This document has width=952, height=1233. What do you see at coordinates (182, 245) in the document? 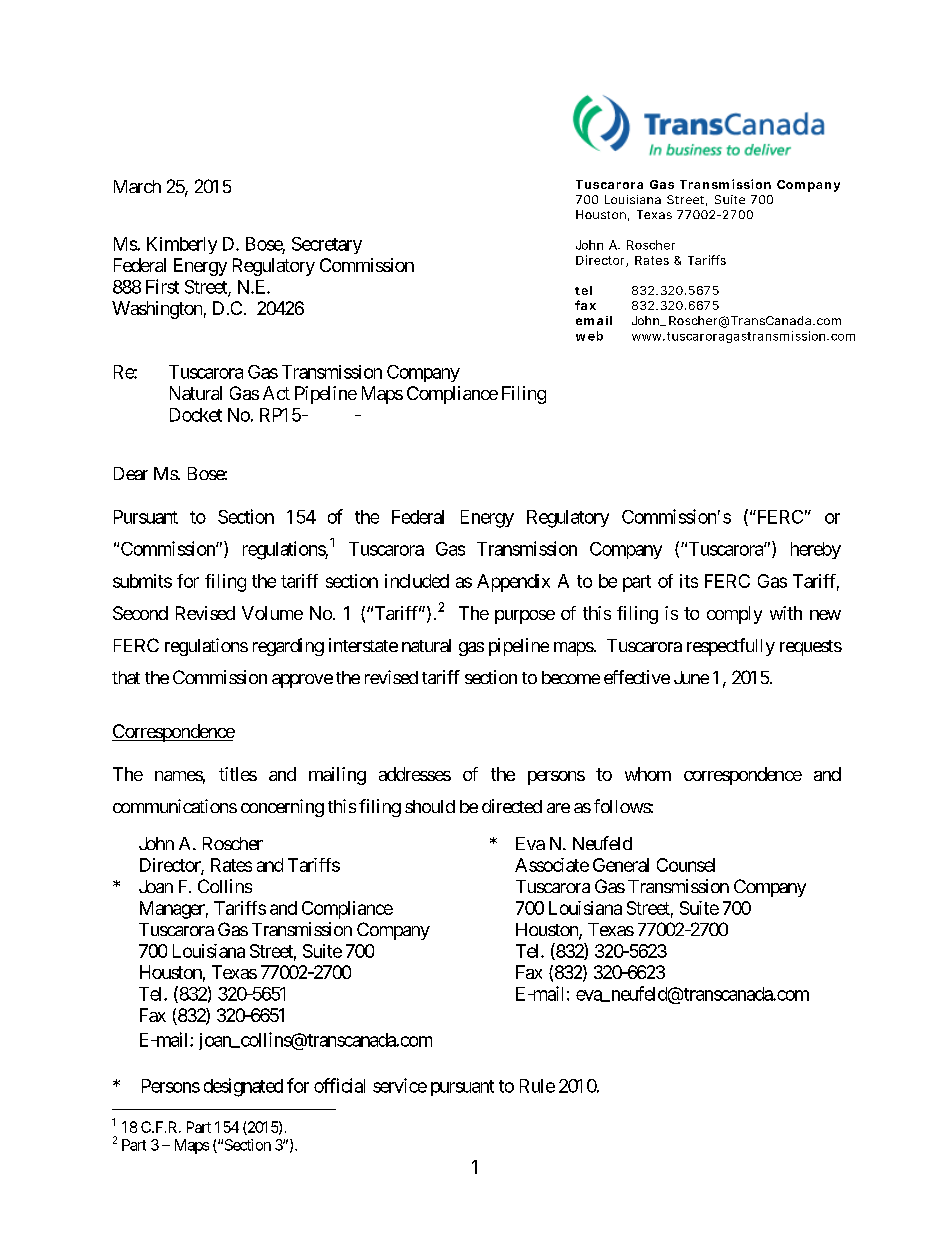
I see `Kimberly` at bounding box center [182, 245].
